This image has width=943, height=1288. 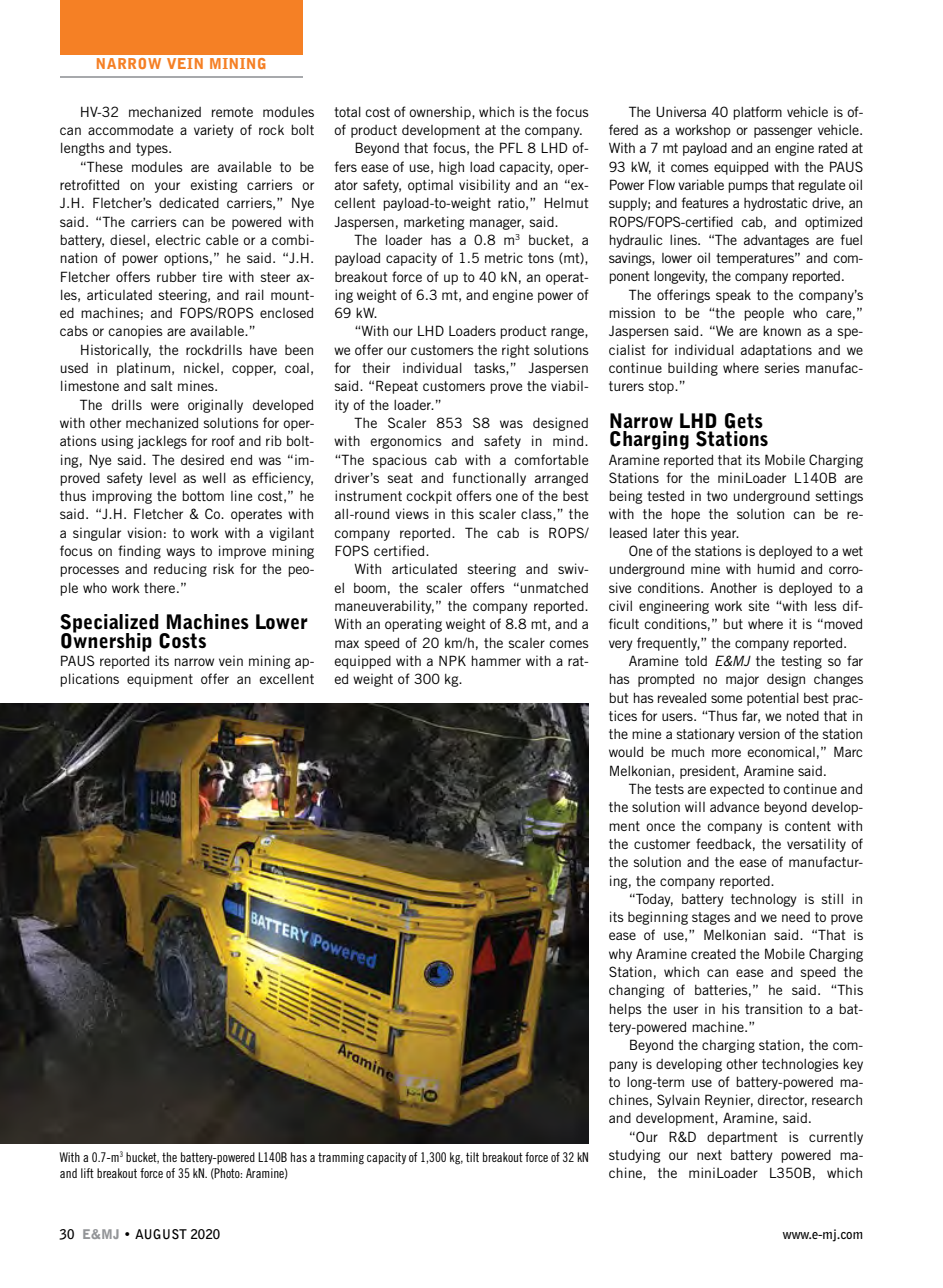 What do you see at coordinates (783, 132) in the image?
I see `passenger` at bounding box center [783, 132].
